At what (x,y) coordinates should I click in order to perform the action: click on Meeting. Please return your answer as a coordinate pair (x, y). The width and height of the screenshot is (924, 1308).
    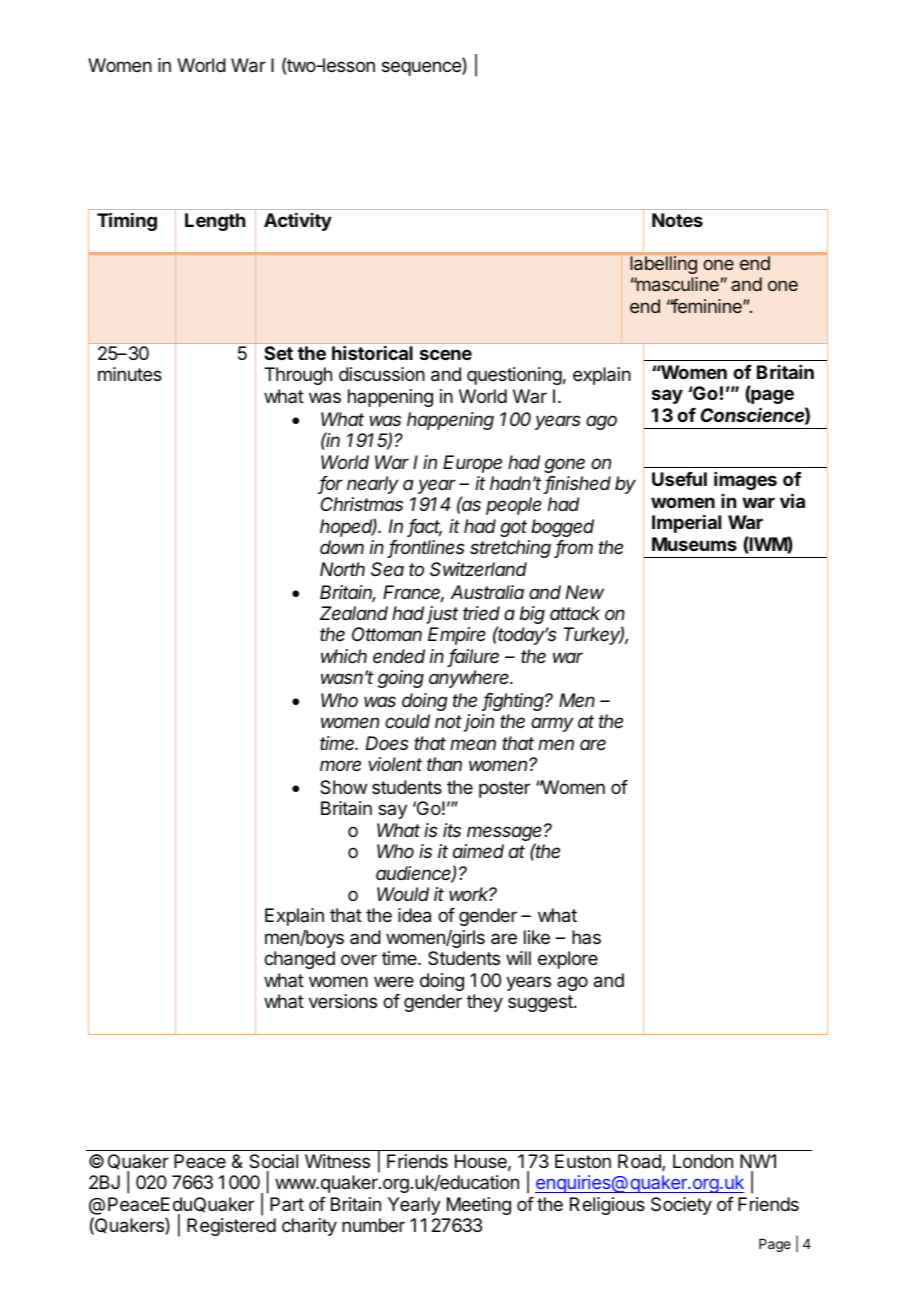
    Looking at the image, I should click on (479, 1206).
